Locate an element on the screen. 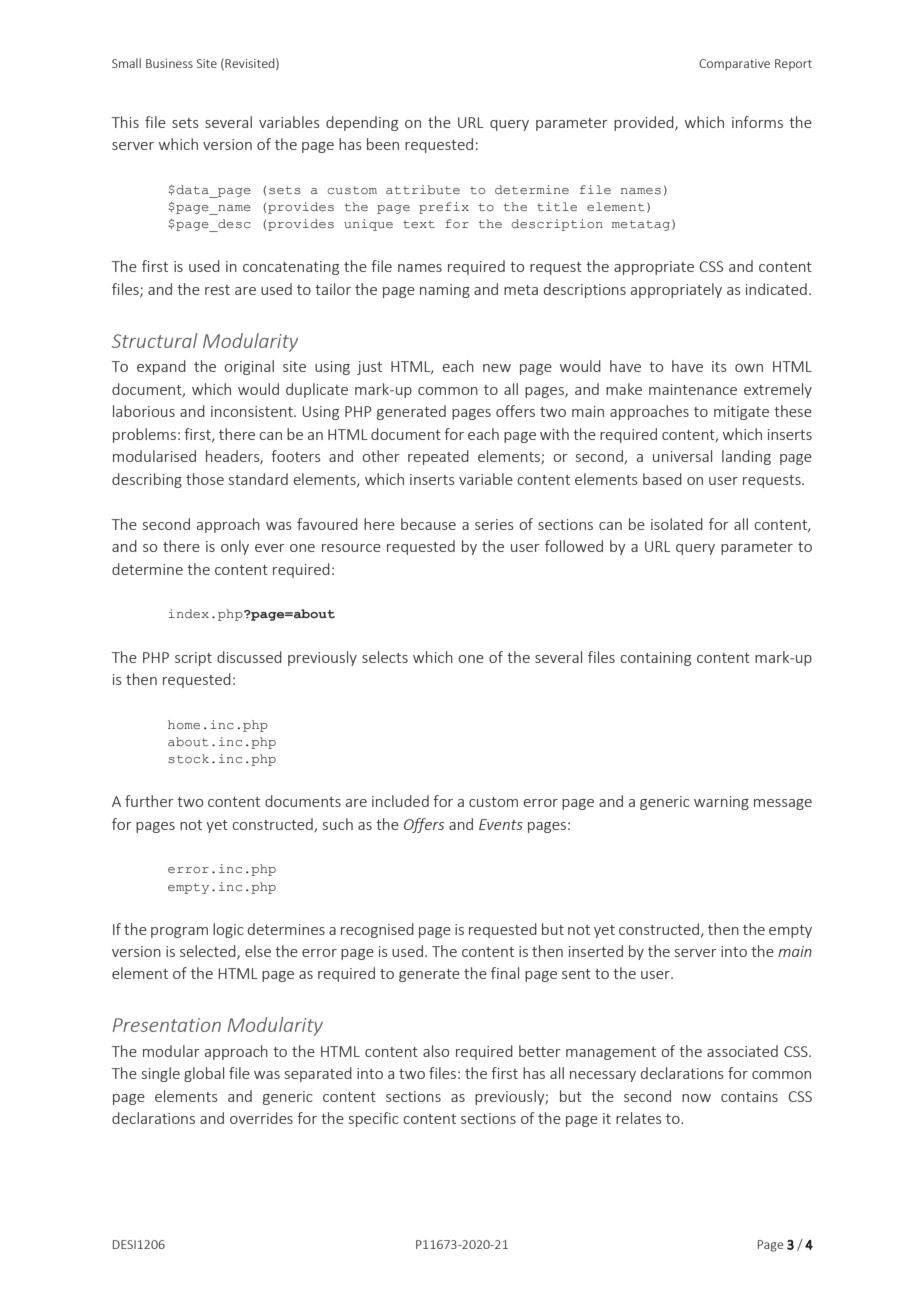  Business is located at coordinates (169, 63).
